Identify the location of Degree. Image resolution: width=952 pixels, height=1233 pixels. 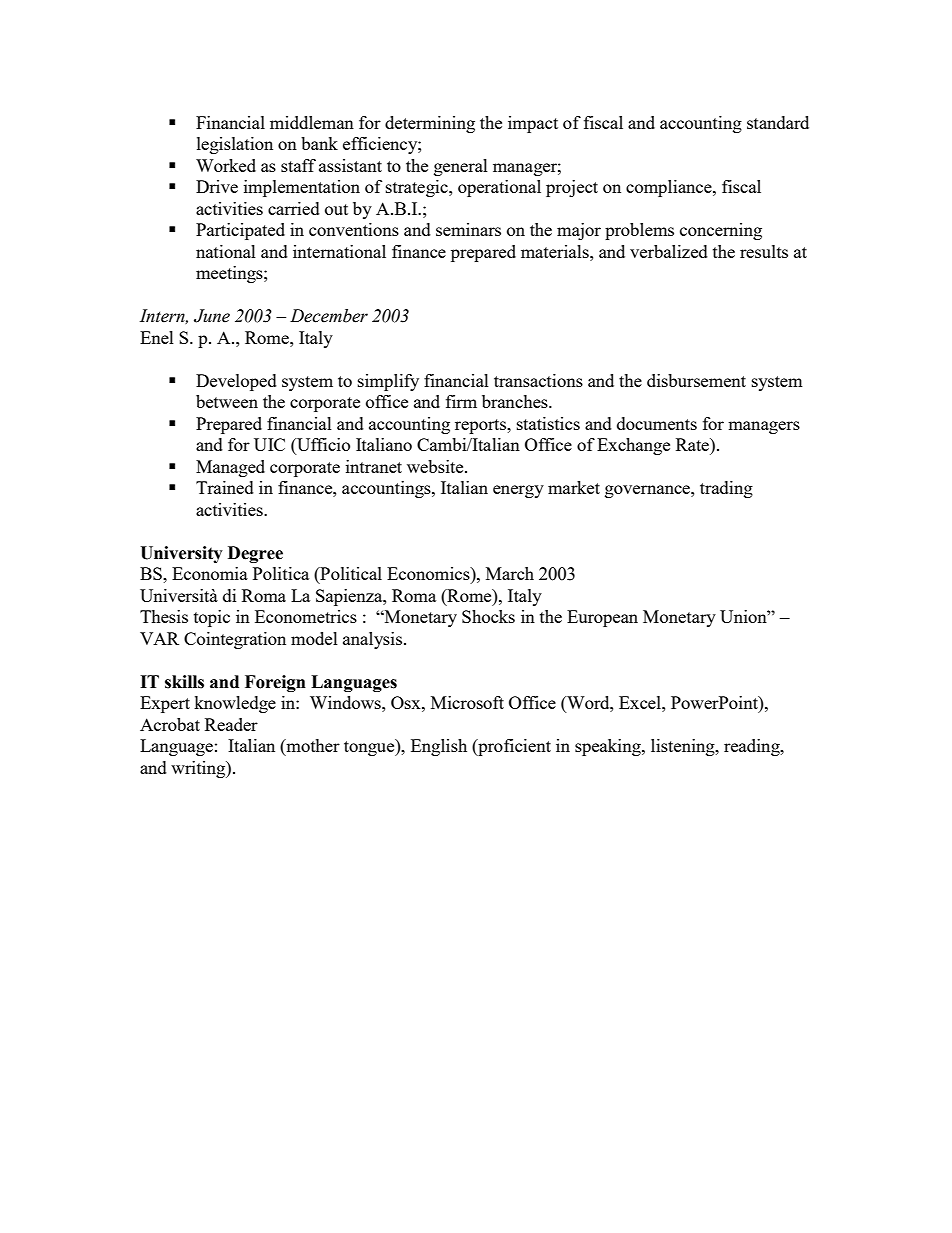
(255, 554).
